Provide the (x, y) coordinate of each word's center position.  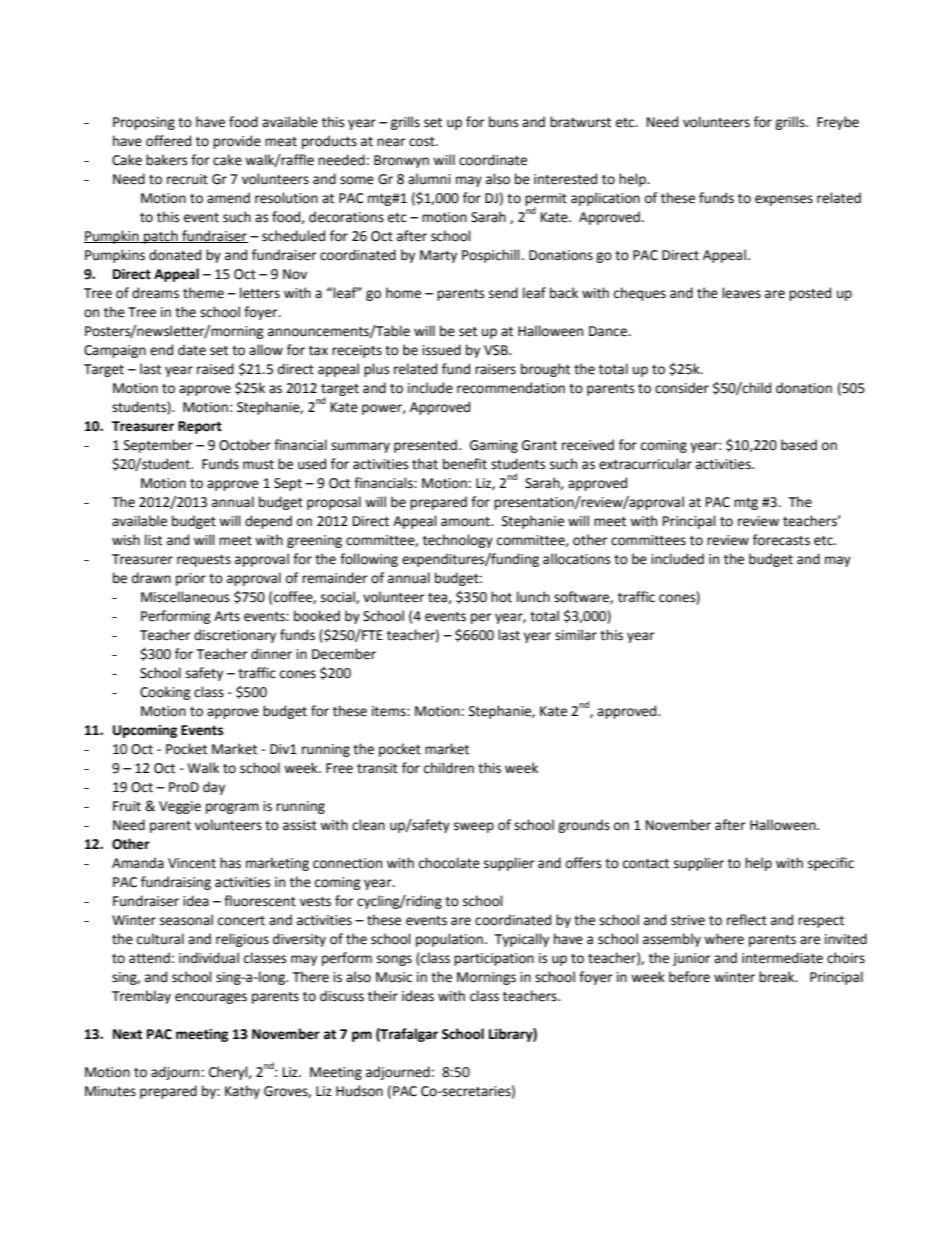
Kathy (242, 1092)
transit (377, 768)
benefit (465, 464)
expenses (784, 200)
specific (831, 864)
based (799, 445)
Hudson (359, 1091)
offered (168, 141)
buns (503, 122)
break (778, 977)
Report (200, 427)
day (214, 788)
